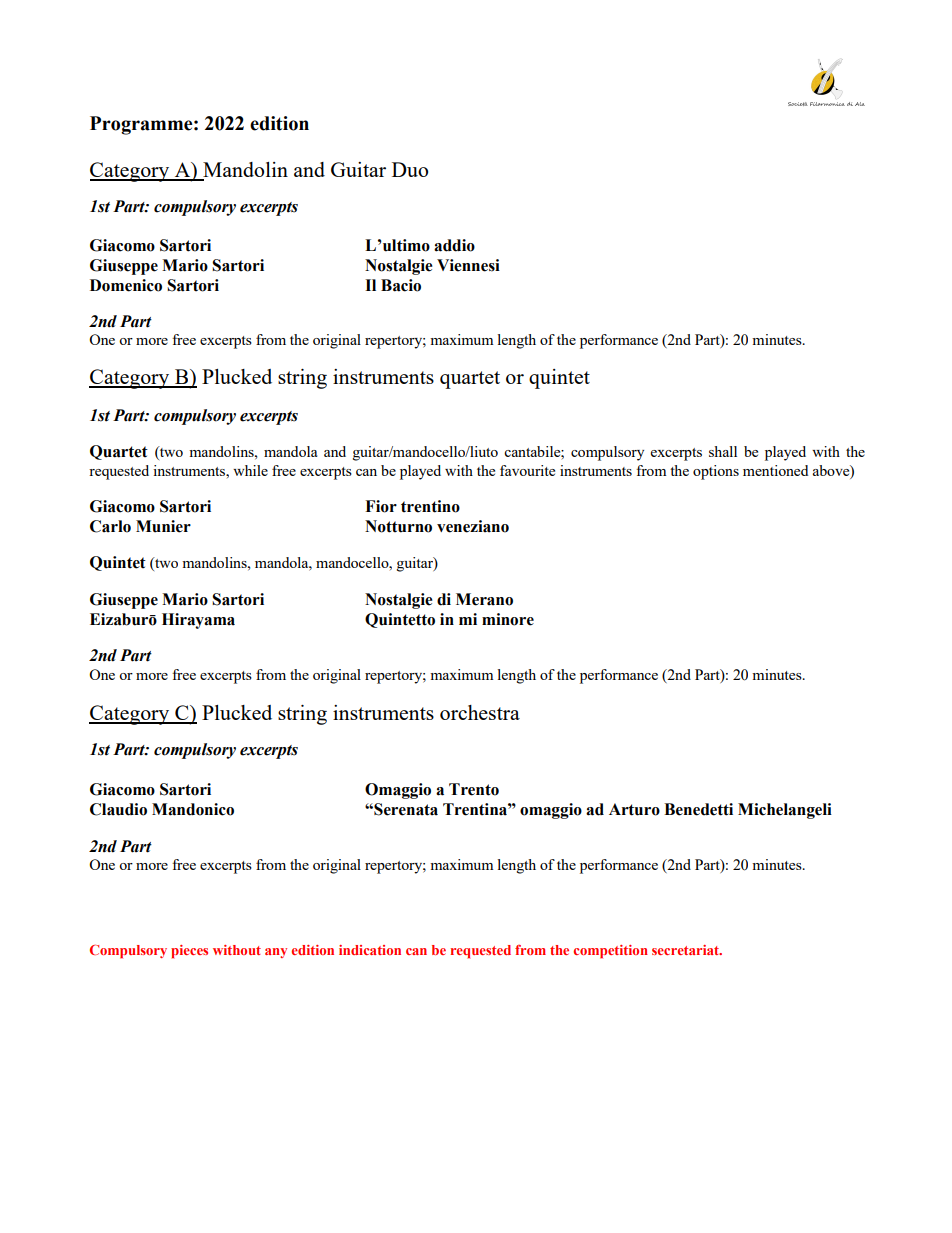  Describe the element at coordinates (126, 285) in the image. I see `Domenico` at that location.
